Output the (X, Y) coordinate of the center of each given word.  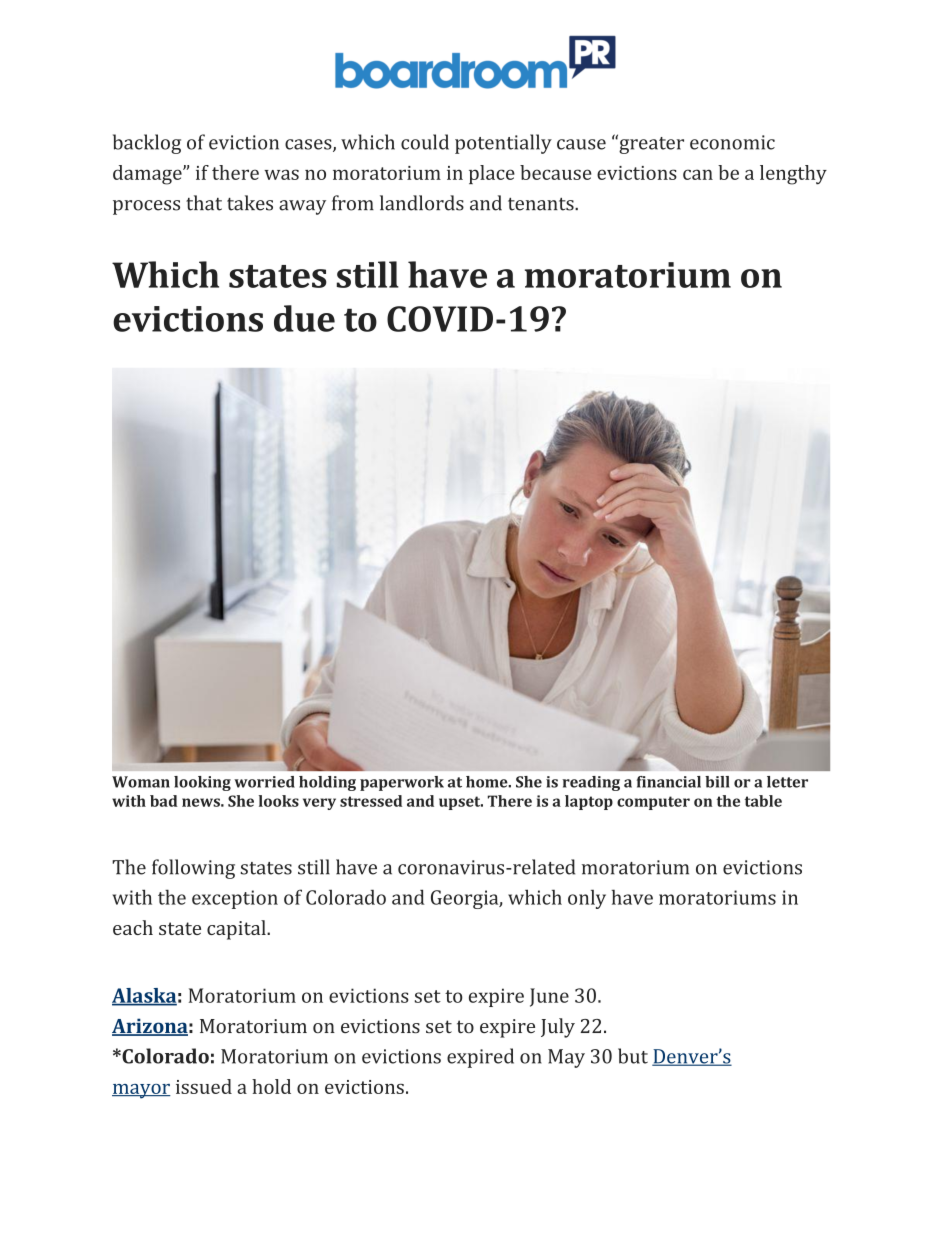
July (558, 1028)
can (698, 174)
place (492, 174)
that (204, 203)
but (633, 1056)
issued (204, 1086)
